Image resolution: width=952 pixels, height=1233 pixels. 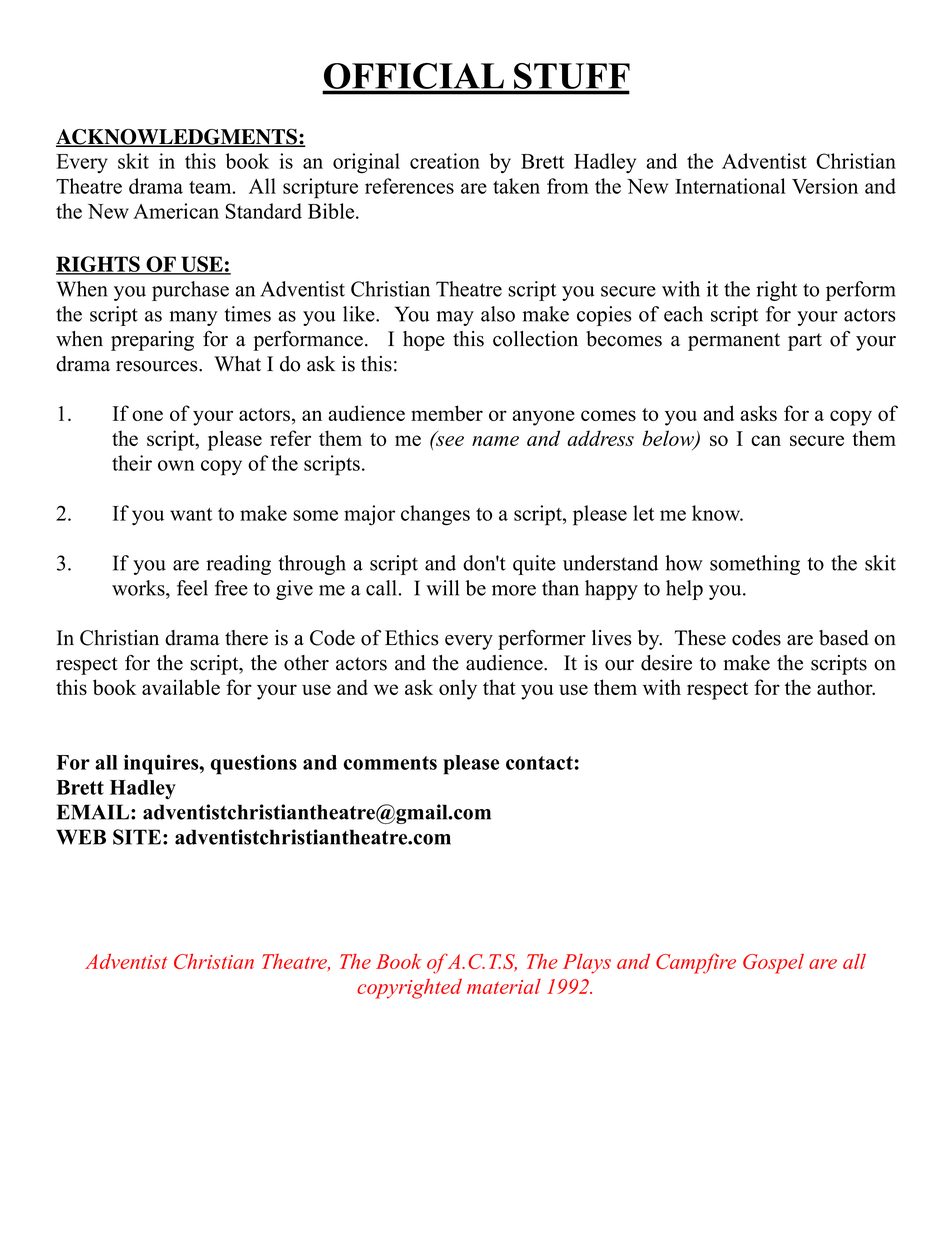 I want to click on questions, so click(x=254, y=764).
